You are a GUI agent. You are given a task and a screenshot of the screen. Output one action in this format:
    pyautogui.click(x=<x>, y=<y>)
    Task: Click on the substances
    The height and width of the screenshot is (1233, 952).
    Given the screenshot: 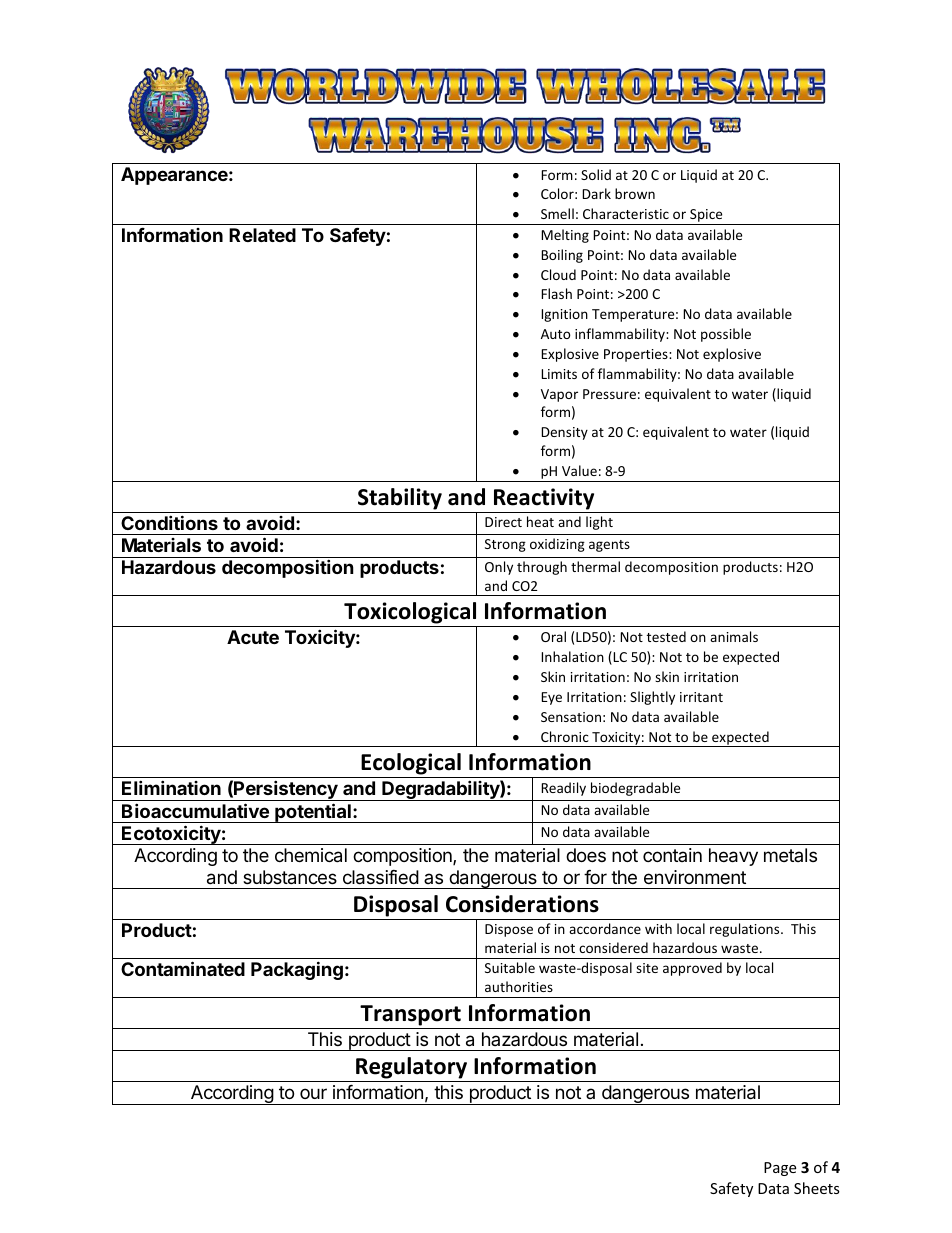 What is the action you would take?
    pyautogui.click(x=290, y=877)
